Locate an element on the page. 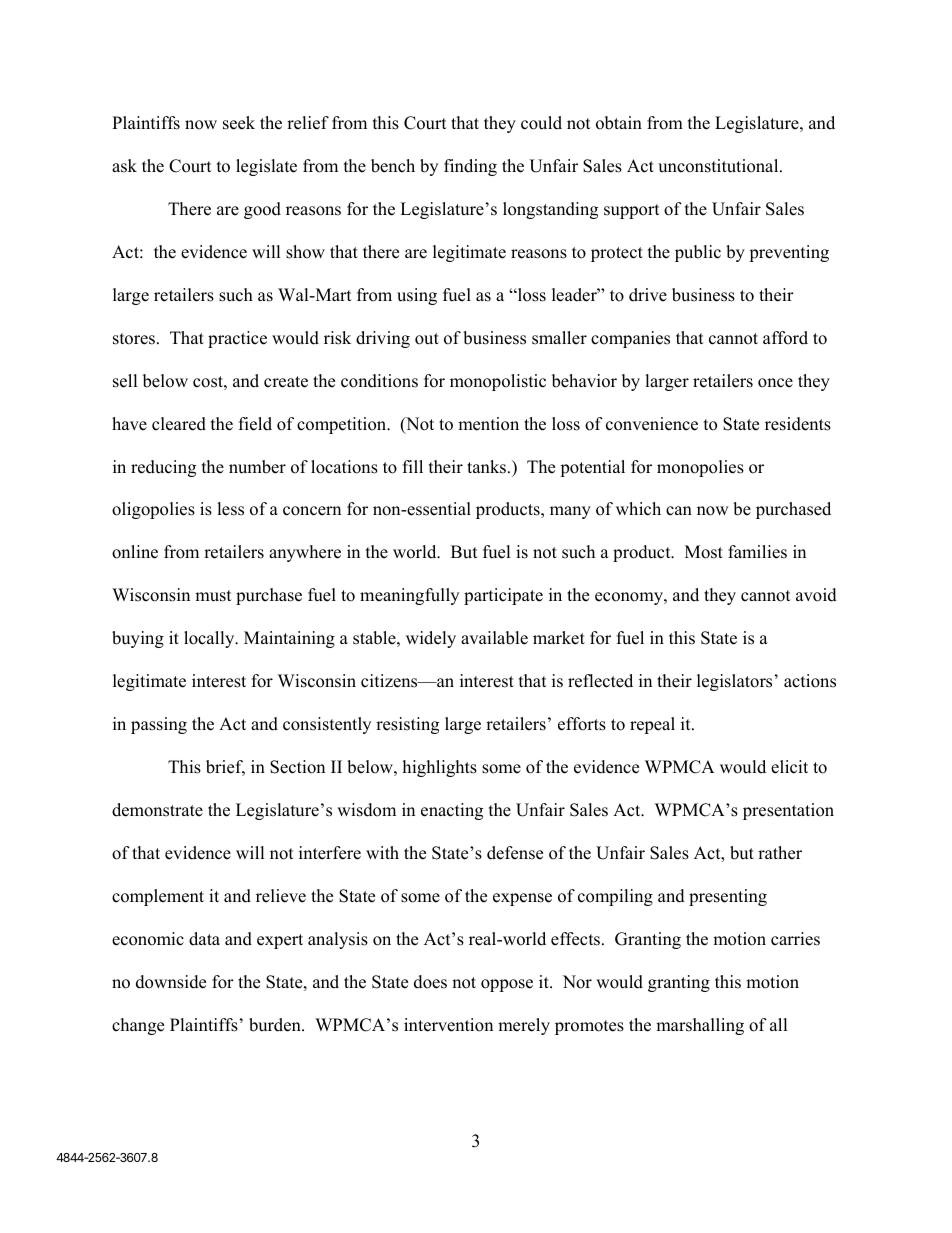  unconstitutional is located at coordinates (719, 166).
